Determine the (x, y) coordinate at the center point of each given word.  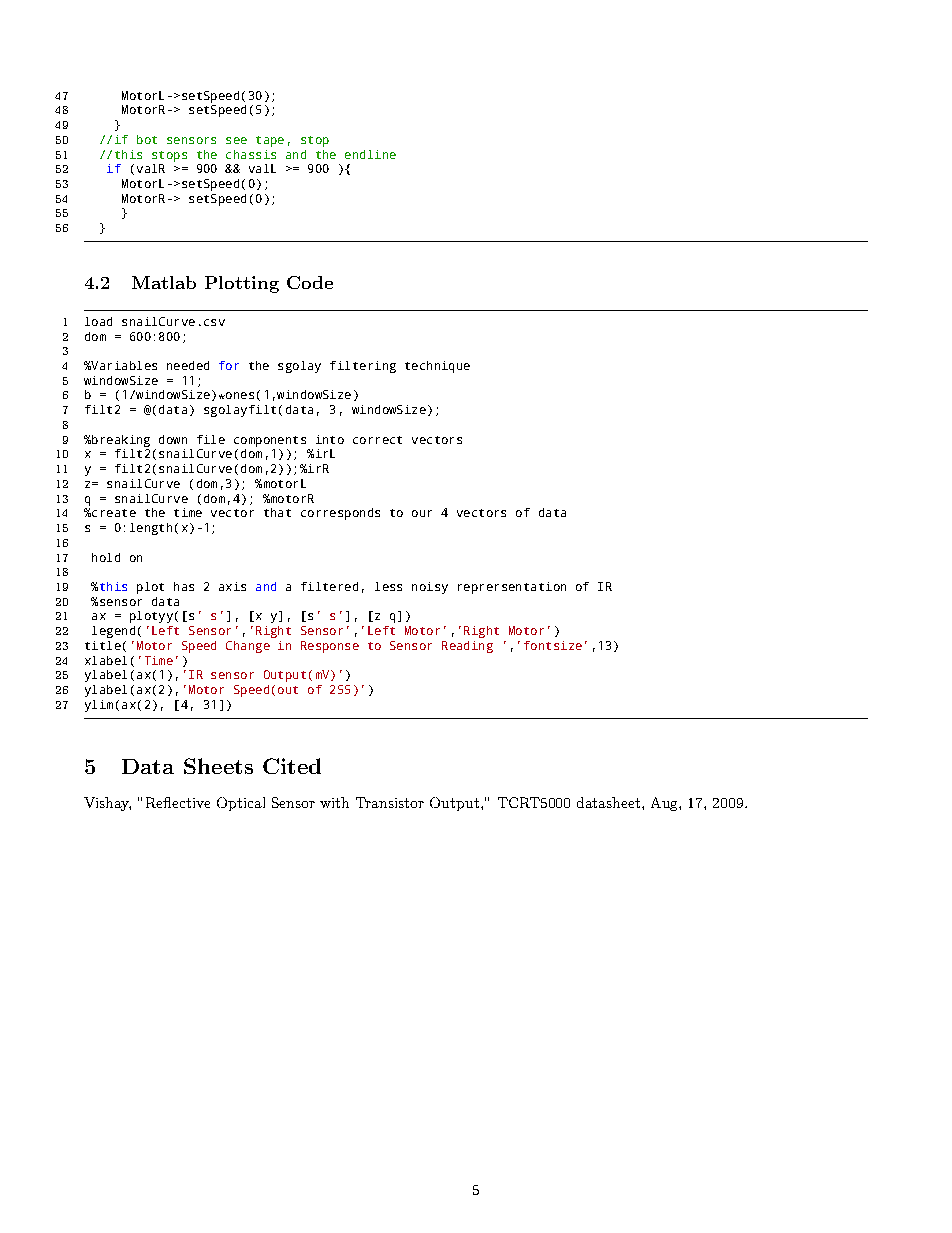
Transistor (390, 802)
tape (270, 141)
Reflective (178, 802)
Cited (292, 766)
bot (147, 139)
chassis (251, 154)
